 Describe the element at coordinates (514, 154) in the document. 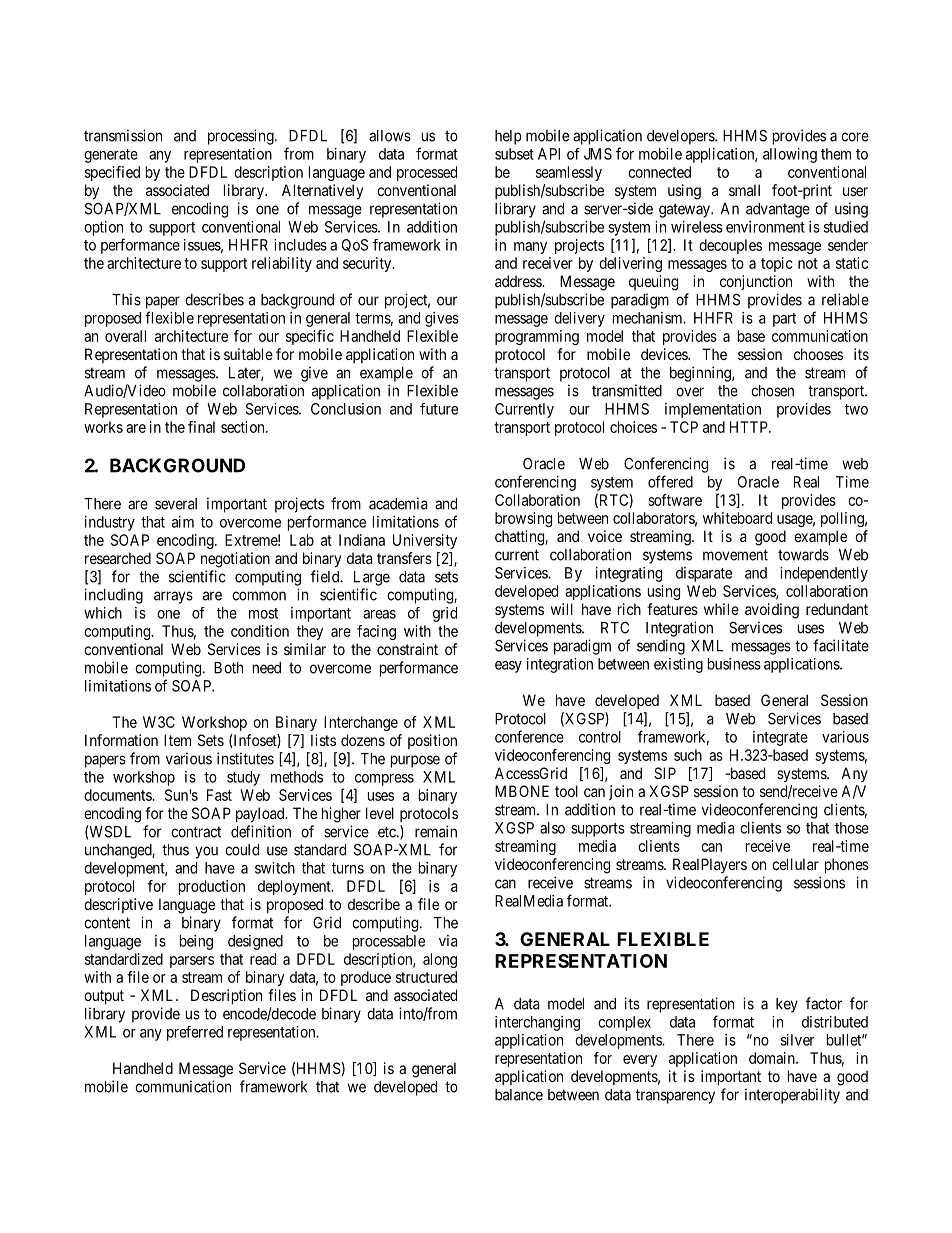

I see `subset` at that location.
